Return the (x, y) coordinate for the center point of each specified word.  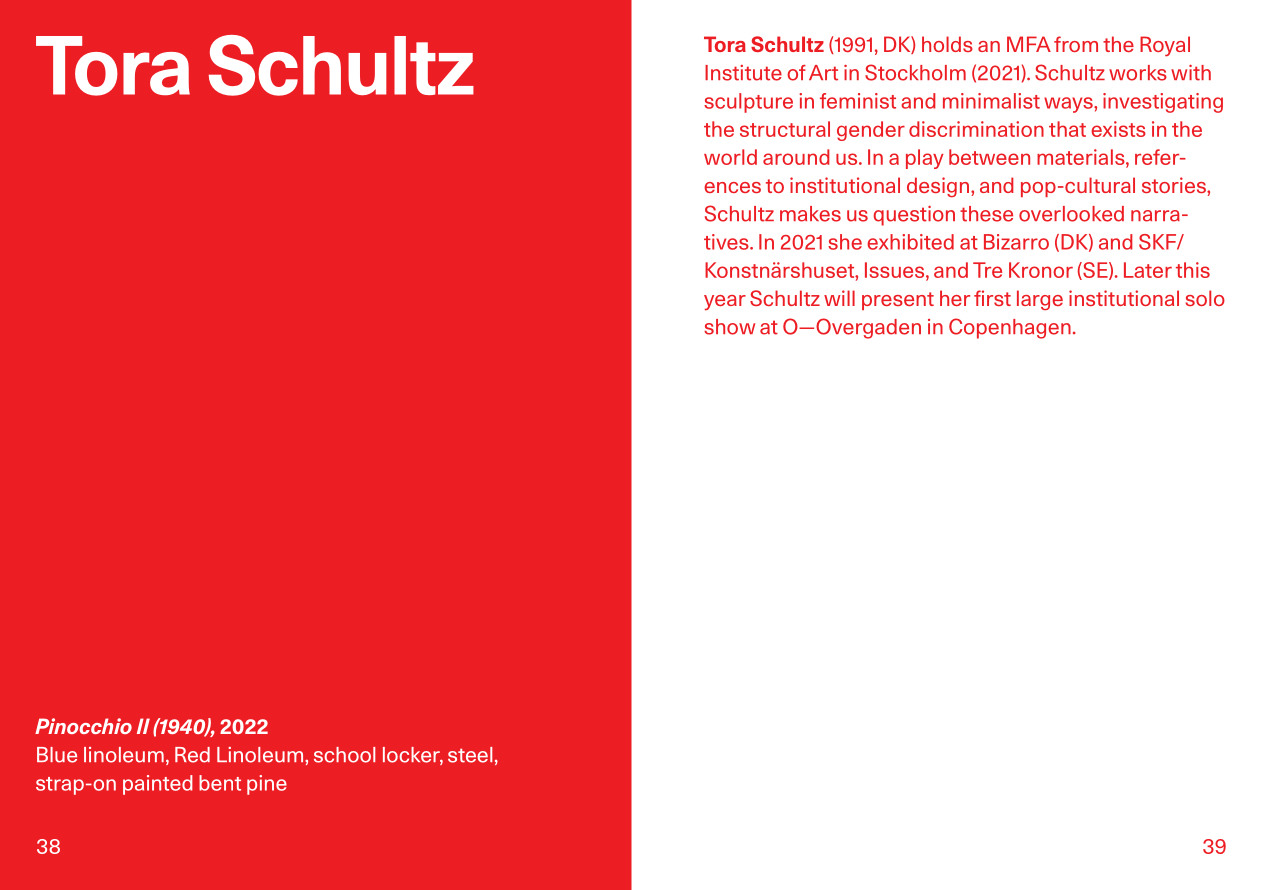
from (1076, 44)
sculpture (748, 103)
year (725, 302)
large (1040, 300)
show (729, 327)
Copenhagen (1010, 328)
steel (470, 755)
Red (192, 755)
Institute (743, 73)
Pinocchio (83, 726)
